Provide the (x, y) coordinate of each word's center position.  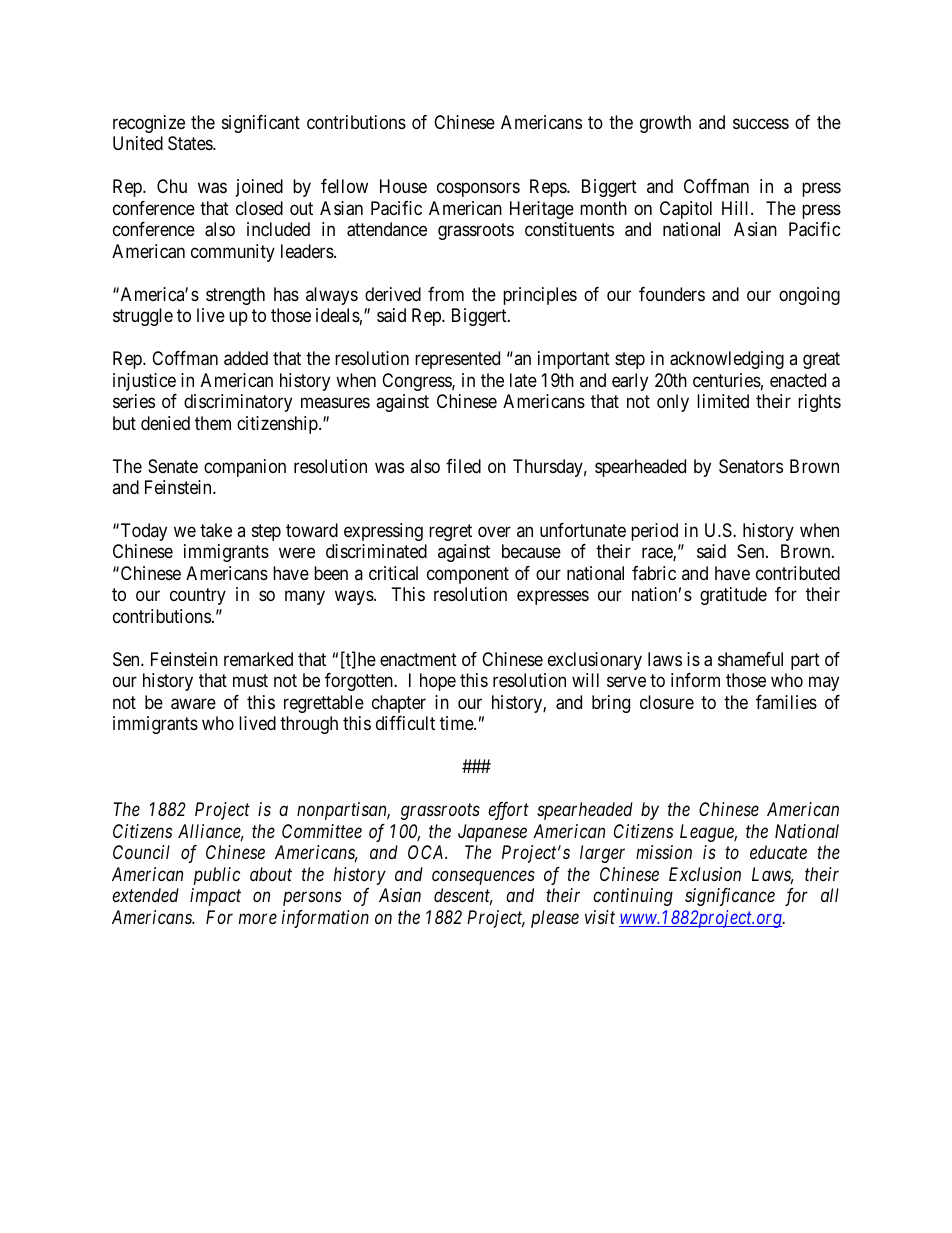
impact (215, 897)
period (654, 532)
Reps (549, 188)
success (761, 123)
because (531, 551)
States (191, 143)
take (216, 530)
